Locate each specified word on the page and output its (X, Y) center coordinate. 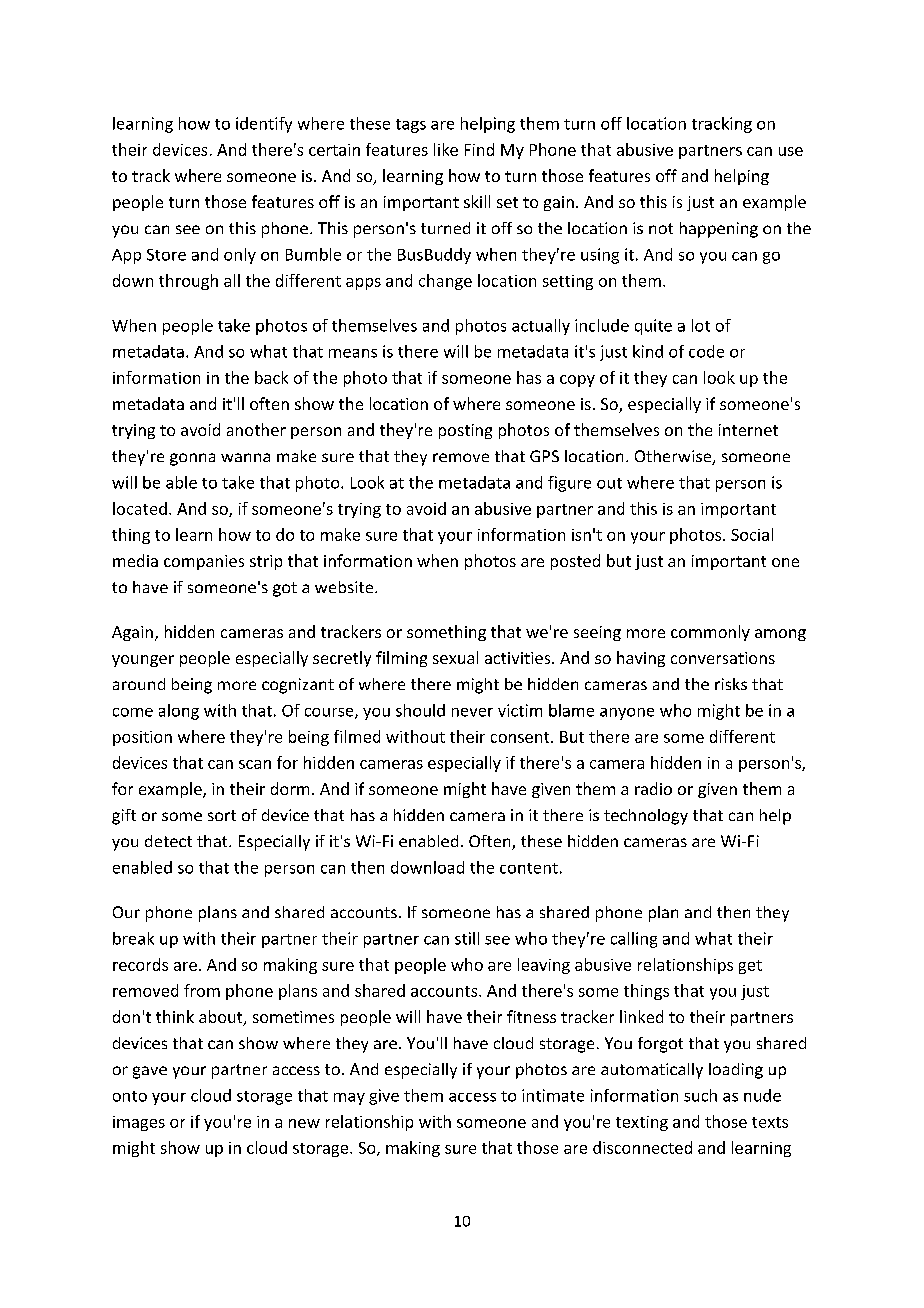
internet (748, 430)
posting (465, 431)
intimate (553, 1095)
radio (653, 788)
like (446, 149)
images (139, 1123)
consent (521, 737)
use (791, 151)
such (700, 1095)
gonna (192, 459)
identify (264, 125)
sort (222, 815)
